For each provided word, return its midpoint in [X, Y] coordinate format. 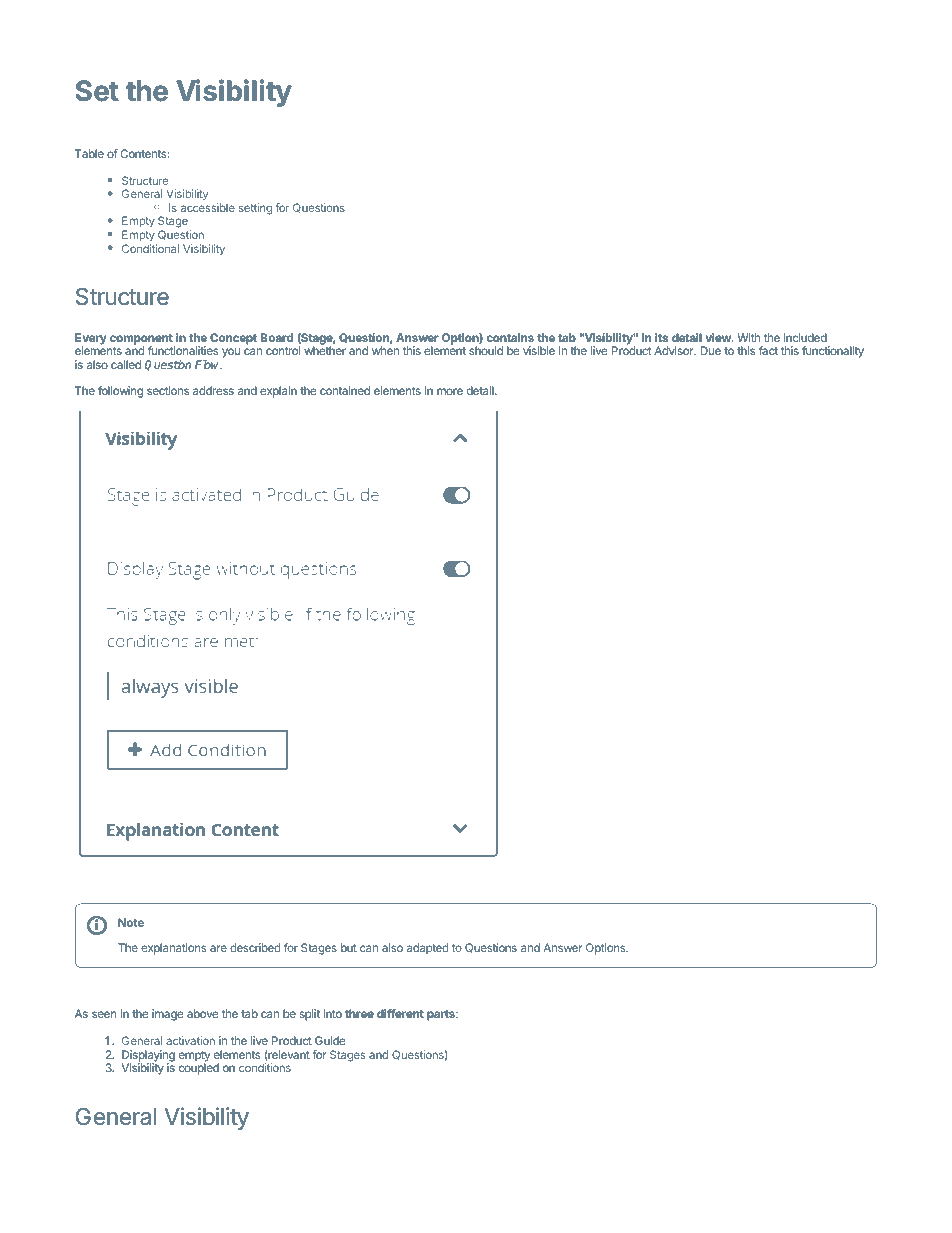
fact [768, 350]
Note [131, 922]
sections [168, 390]
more [450, 391]
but [349, 947]
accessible [208, 207]
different [400, 1013]
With [748, 337]
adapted [428, 949]
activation [190, 1040]
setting [255, 209]
